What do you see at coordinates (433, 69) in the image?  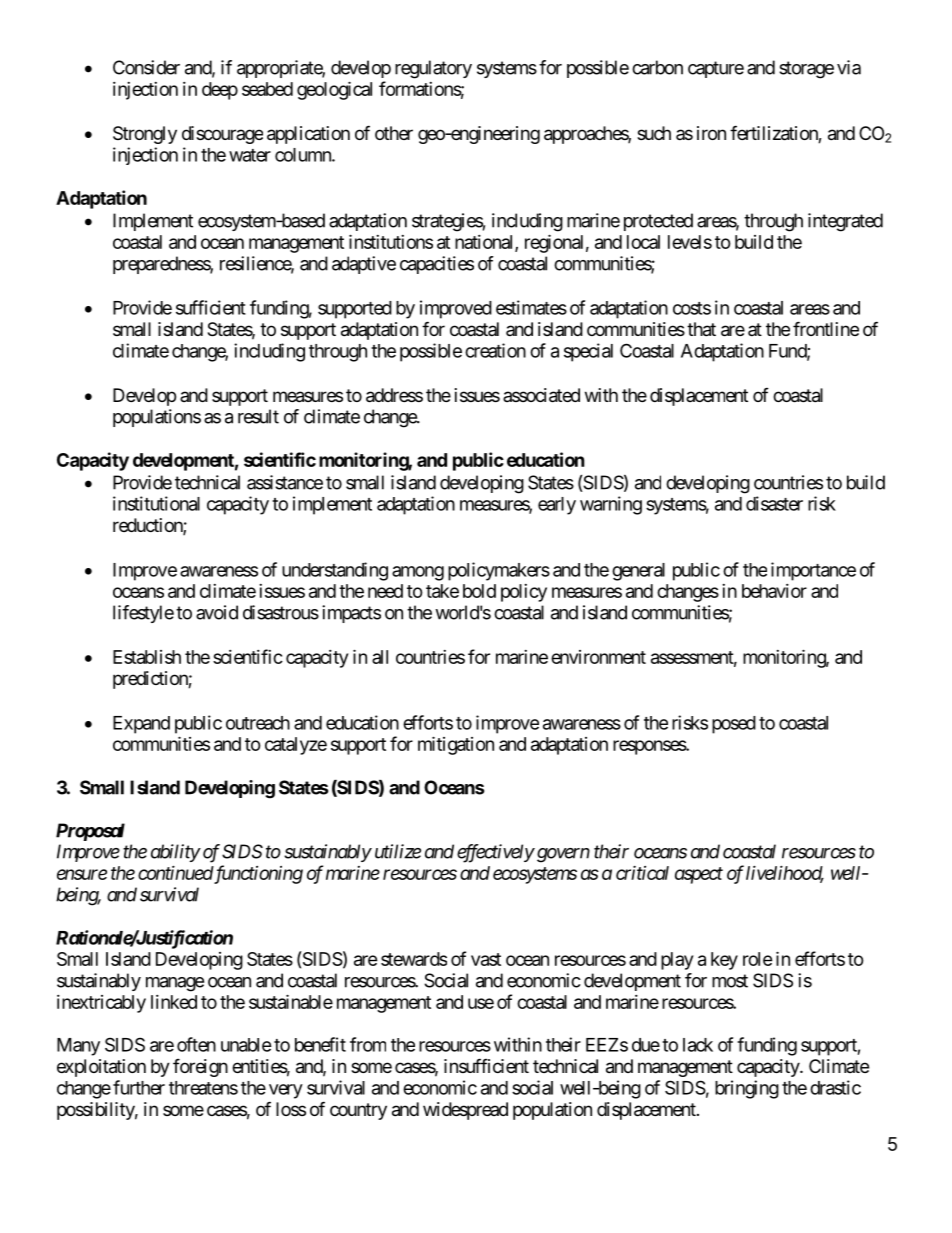 I see `regulatory` at bounding box center [433, 69].
